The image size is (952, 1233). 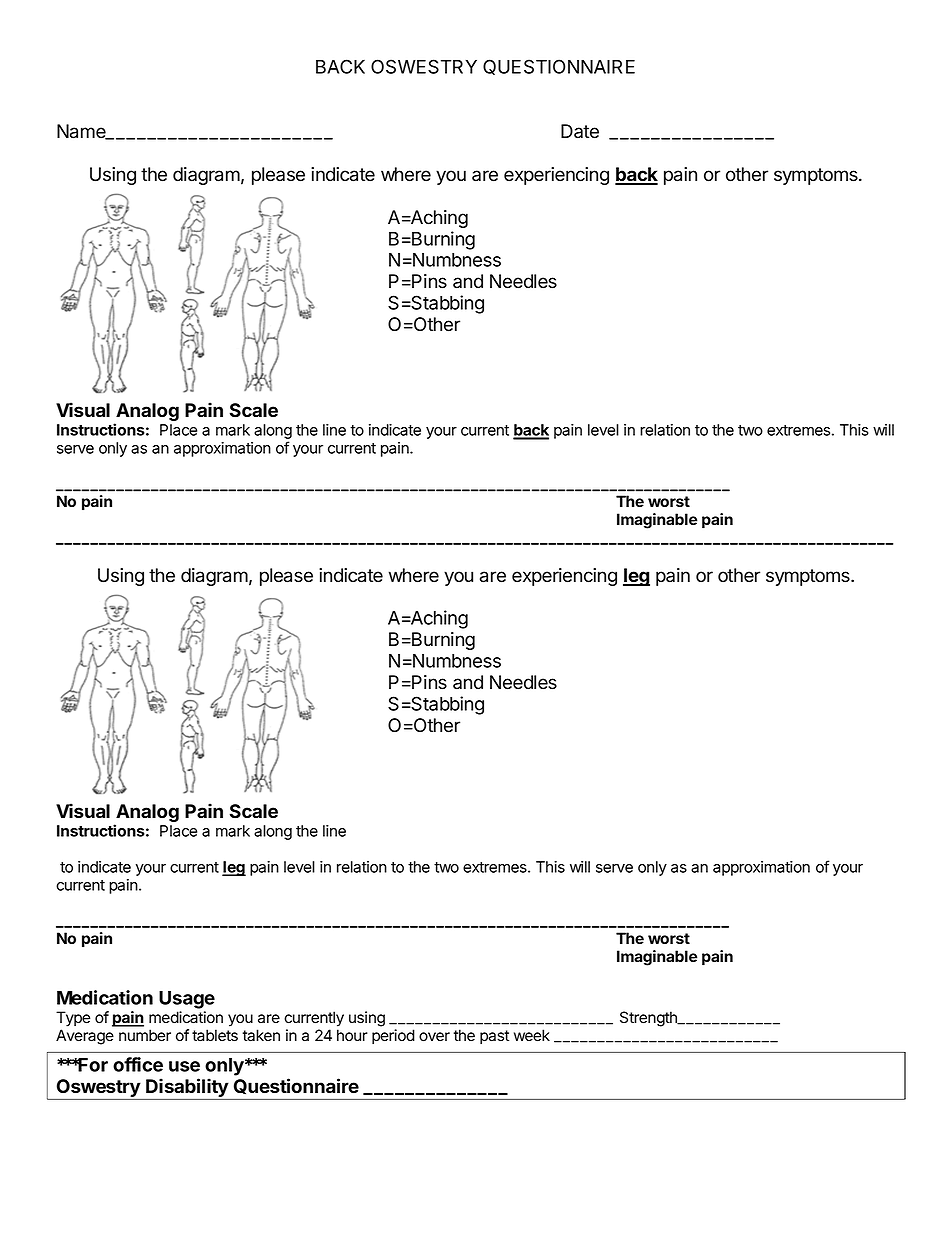 What do you see at coordinates (580, 131) in the page?
I see `Date` at bounding box center [580, 131].
